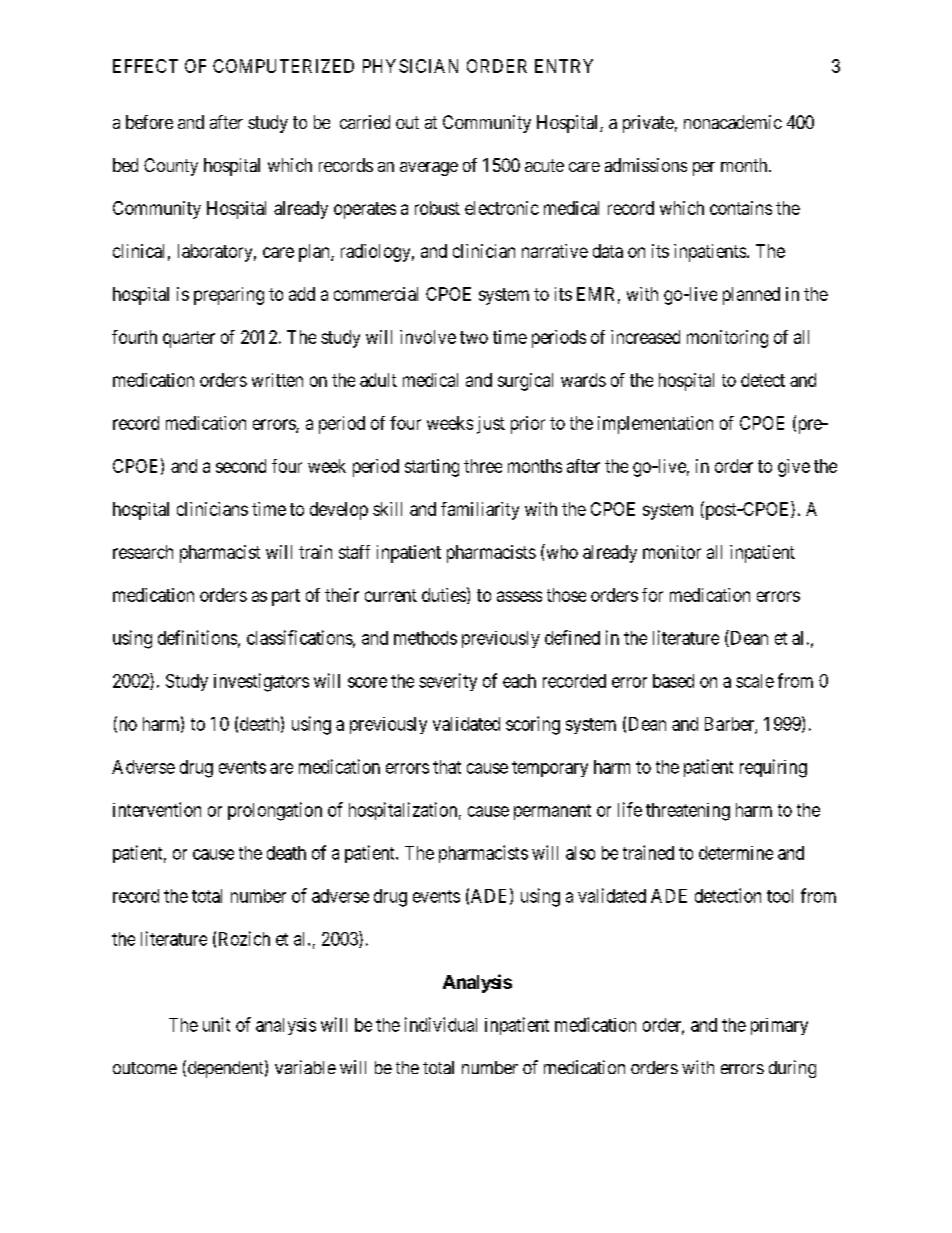 The image size is (952, 1233). I want to click on nonacademic, so click(733, 122).
